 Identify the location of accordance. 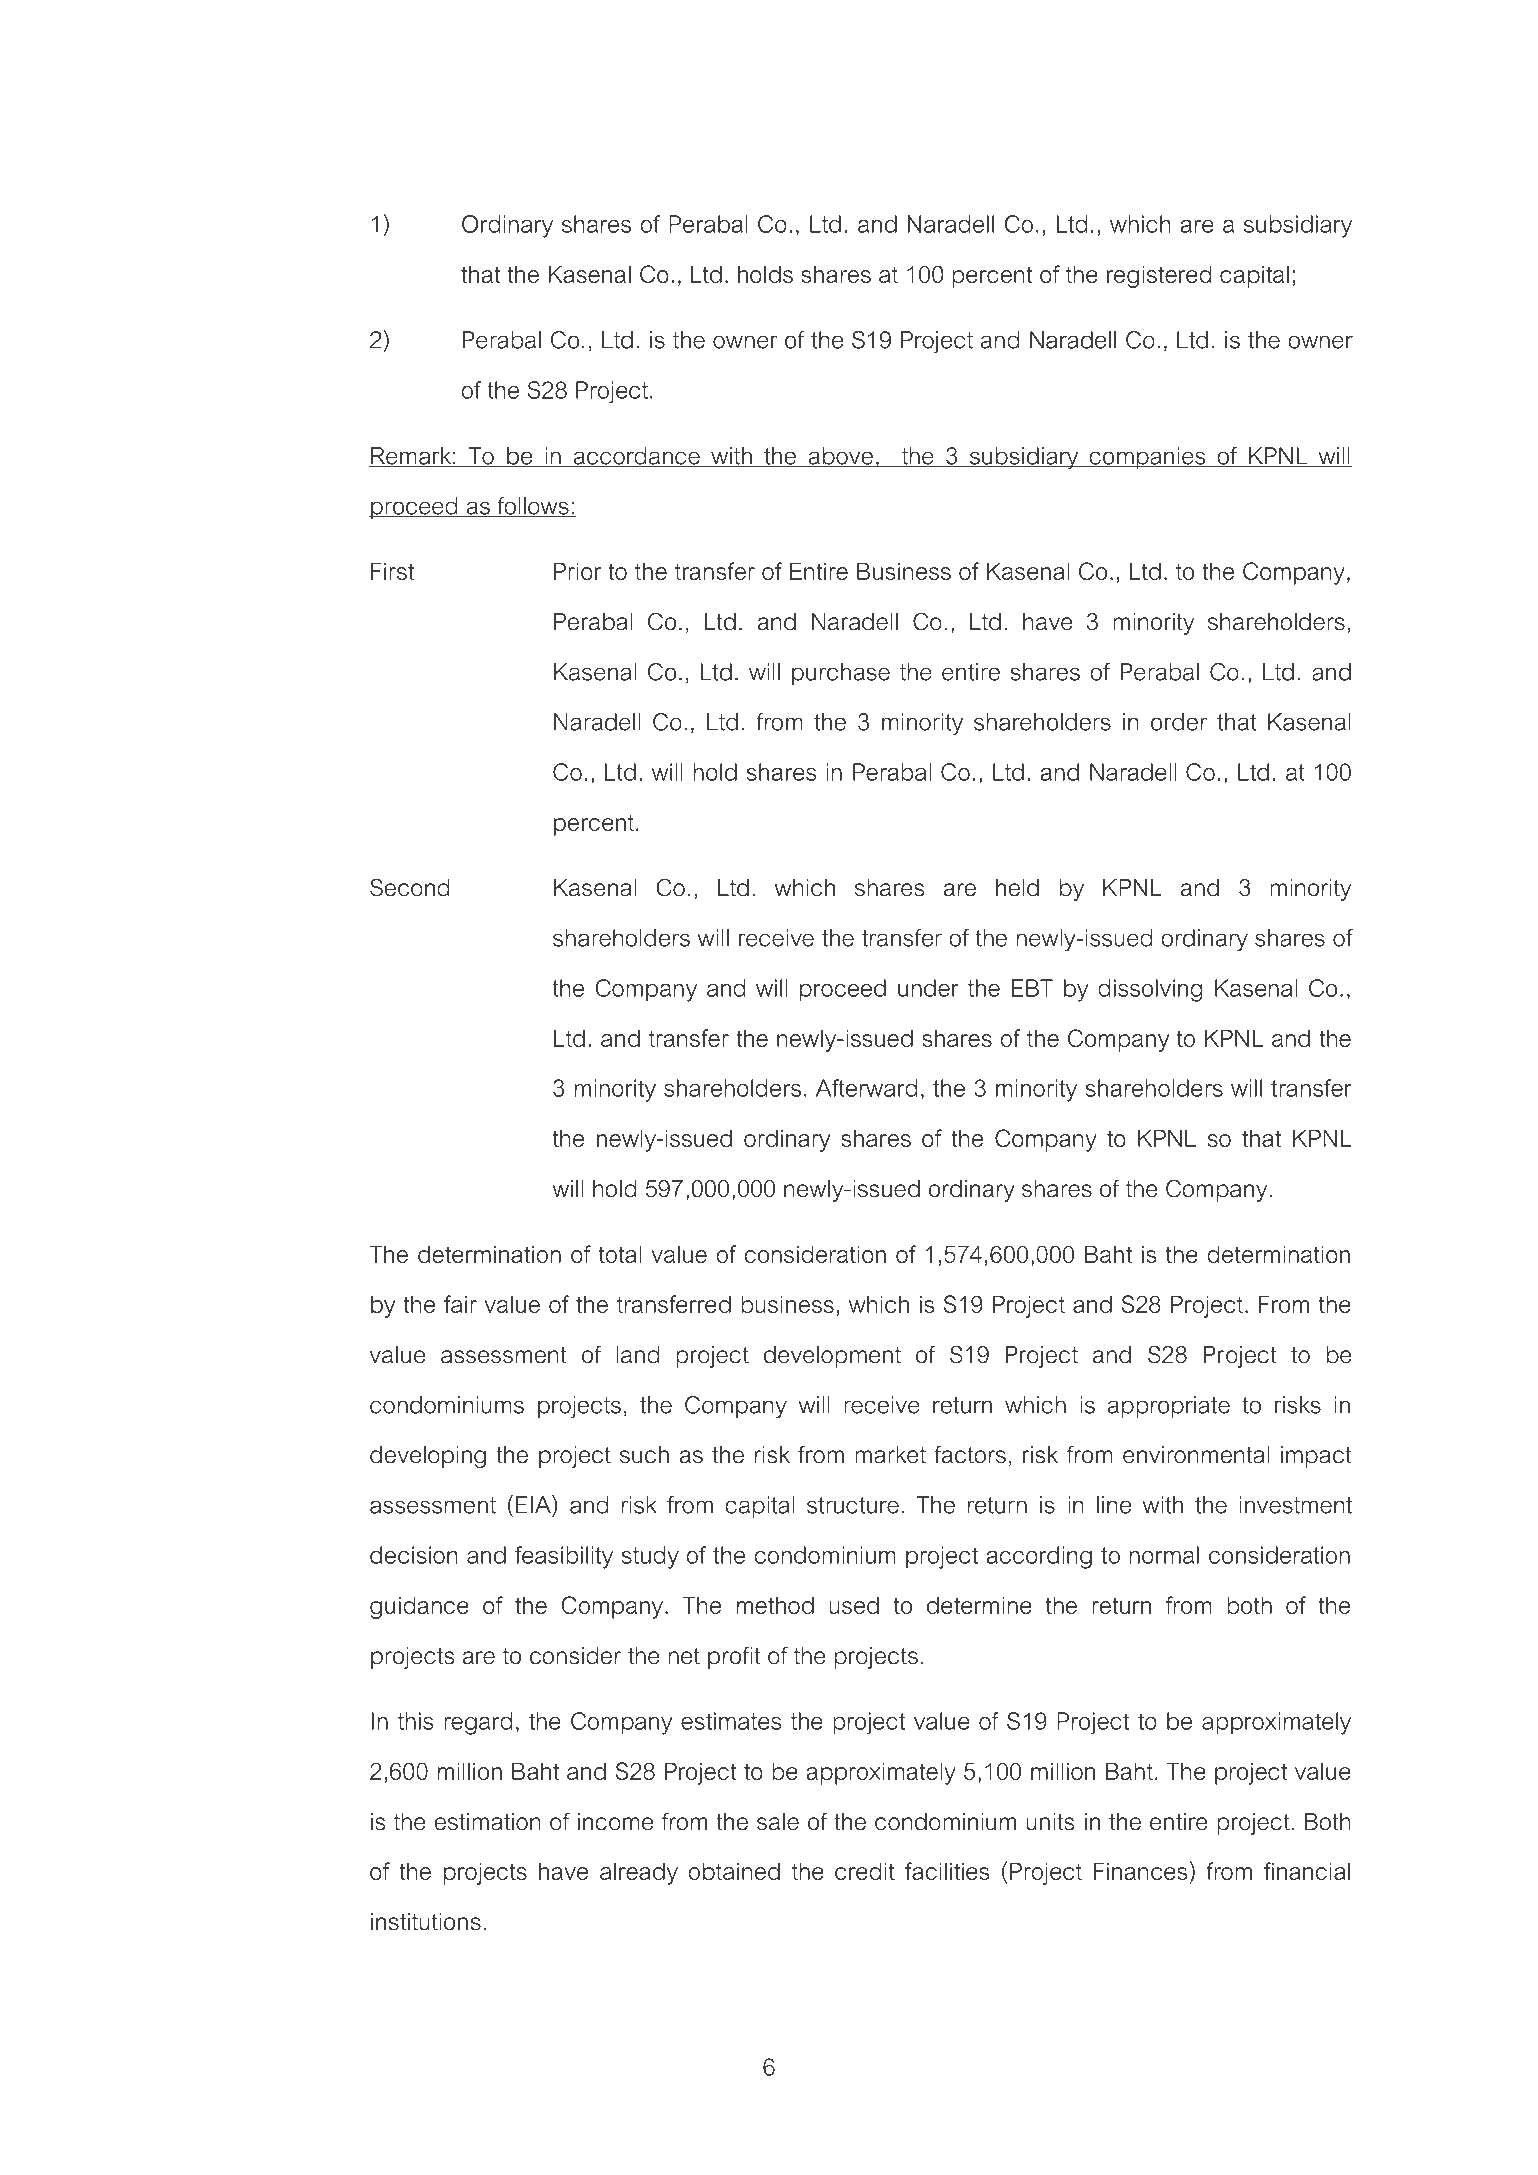
(636, 457).
